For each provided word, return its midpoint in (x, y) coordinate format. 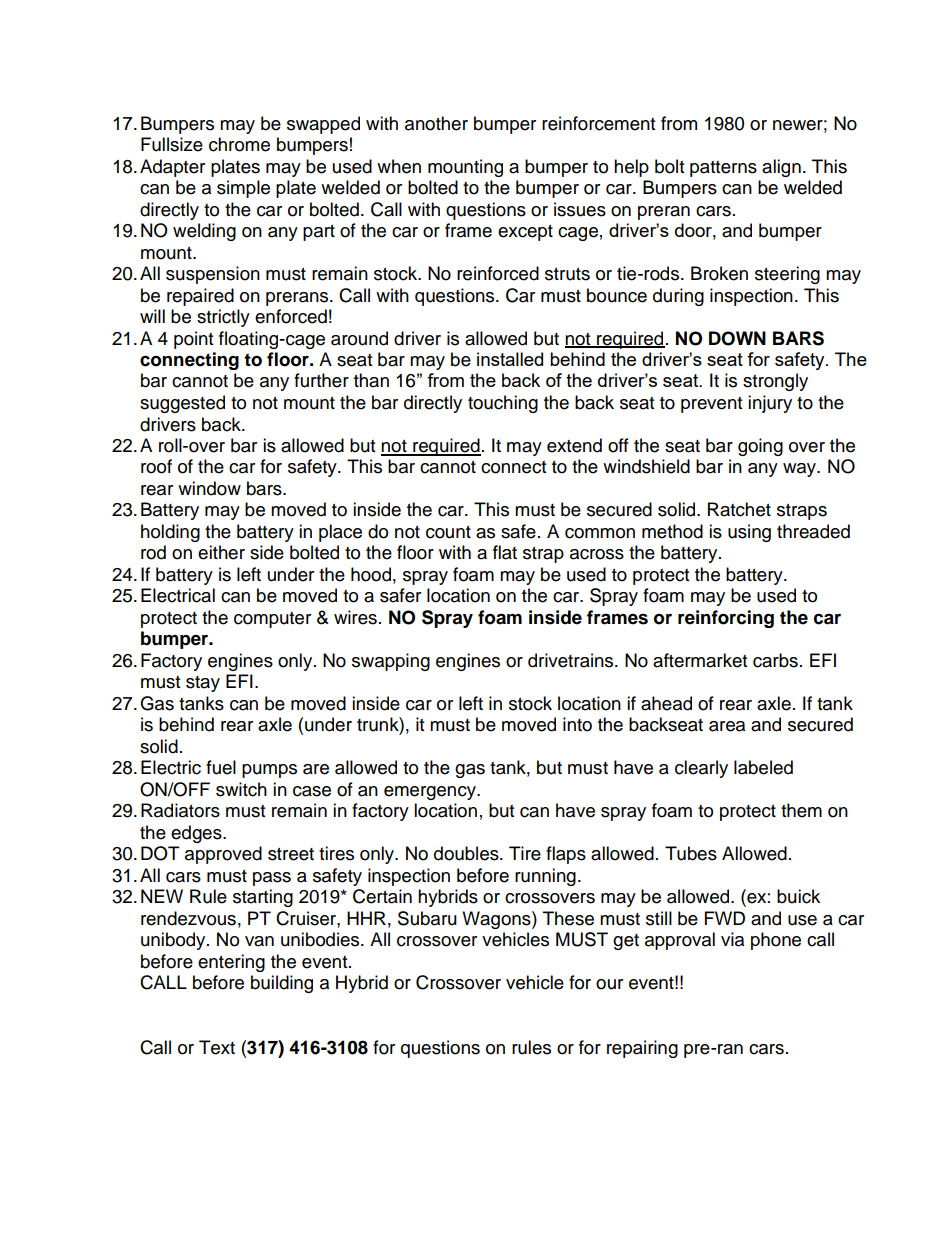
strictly (223, 318)
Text (217, 1047)
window (209, 488)
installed (510, 359)
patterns (723, 169)
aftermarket (700, 660)
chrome (239, 144)
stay (203, 684)
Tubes (691, 853)
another (436, 123)
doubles (467, 853)
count (448, 532)
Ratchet (739, 509)
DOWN (737, 338)
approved (223, 855)
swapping (391, 662)
